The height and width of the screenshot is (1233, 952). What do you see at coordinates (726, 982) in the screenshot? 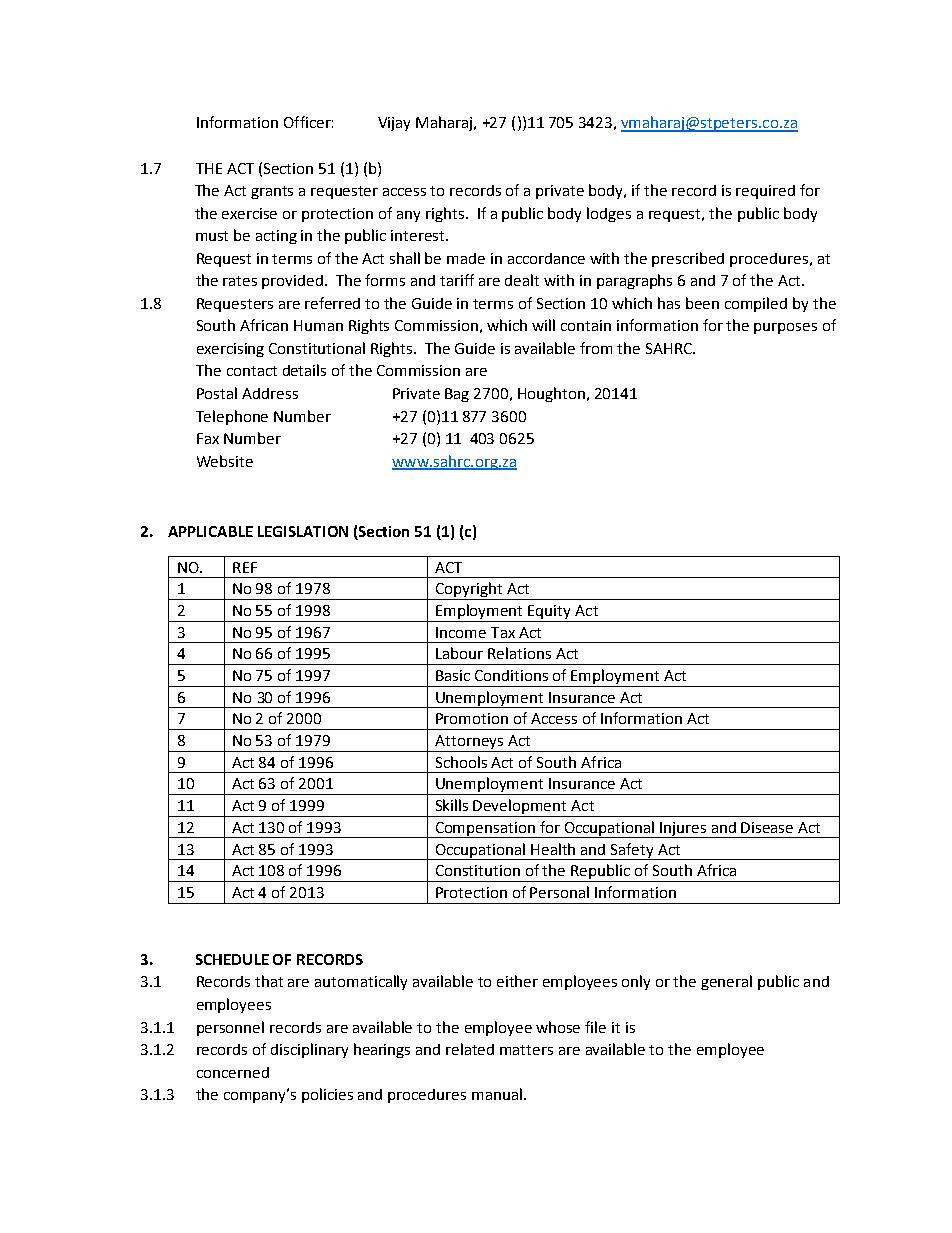
I see `general` at bounding box center [726, 982].
